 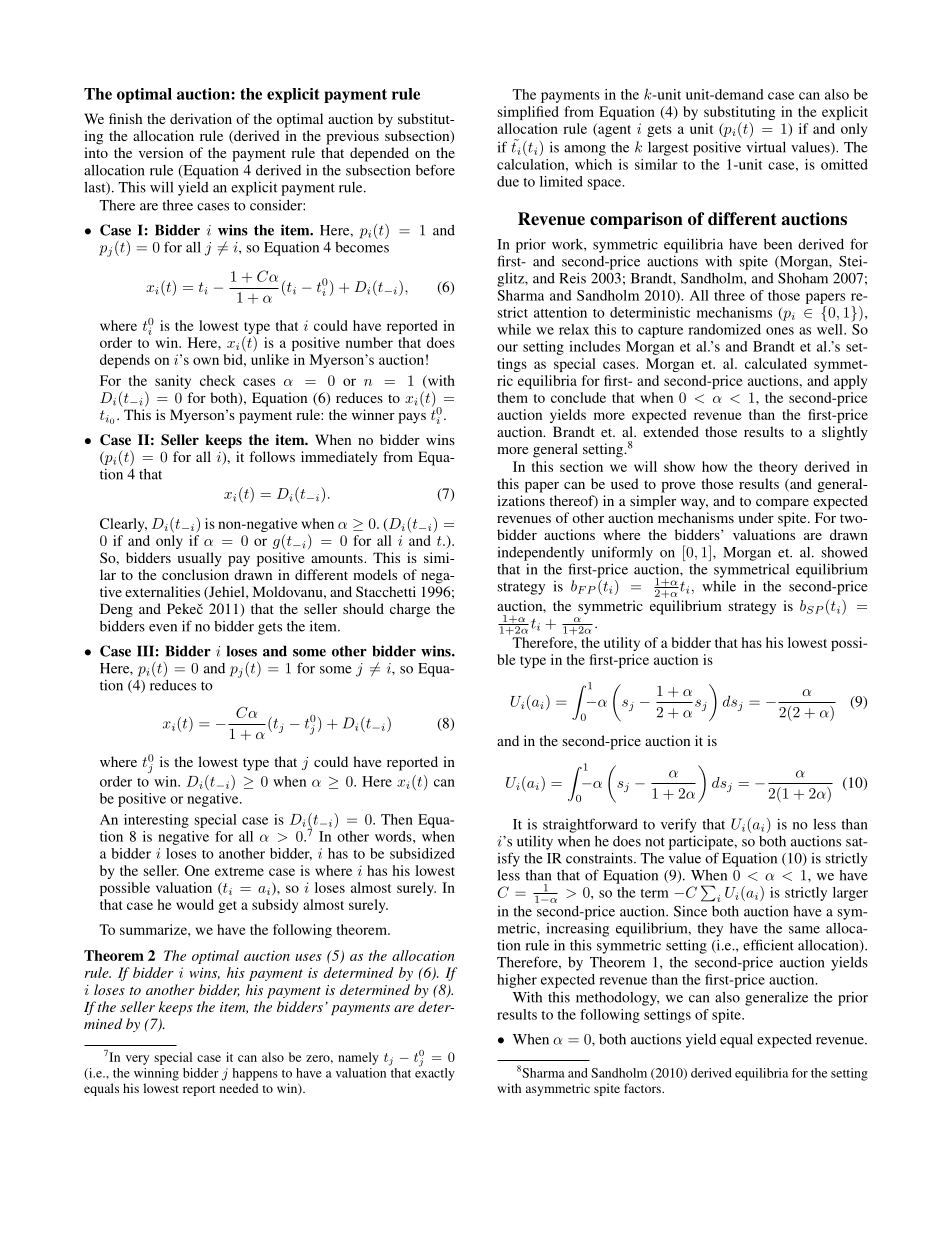 What do you see at coordinates (173, 382) in the screenshot?
I see `sanity` at bounding box center [173, 382].
